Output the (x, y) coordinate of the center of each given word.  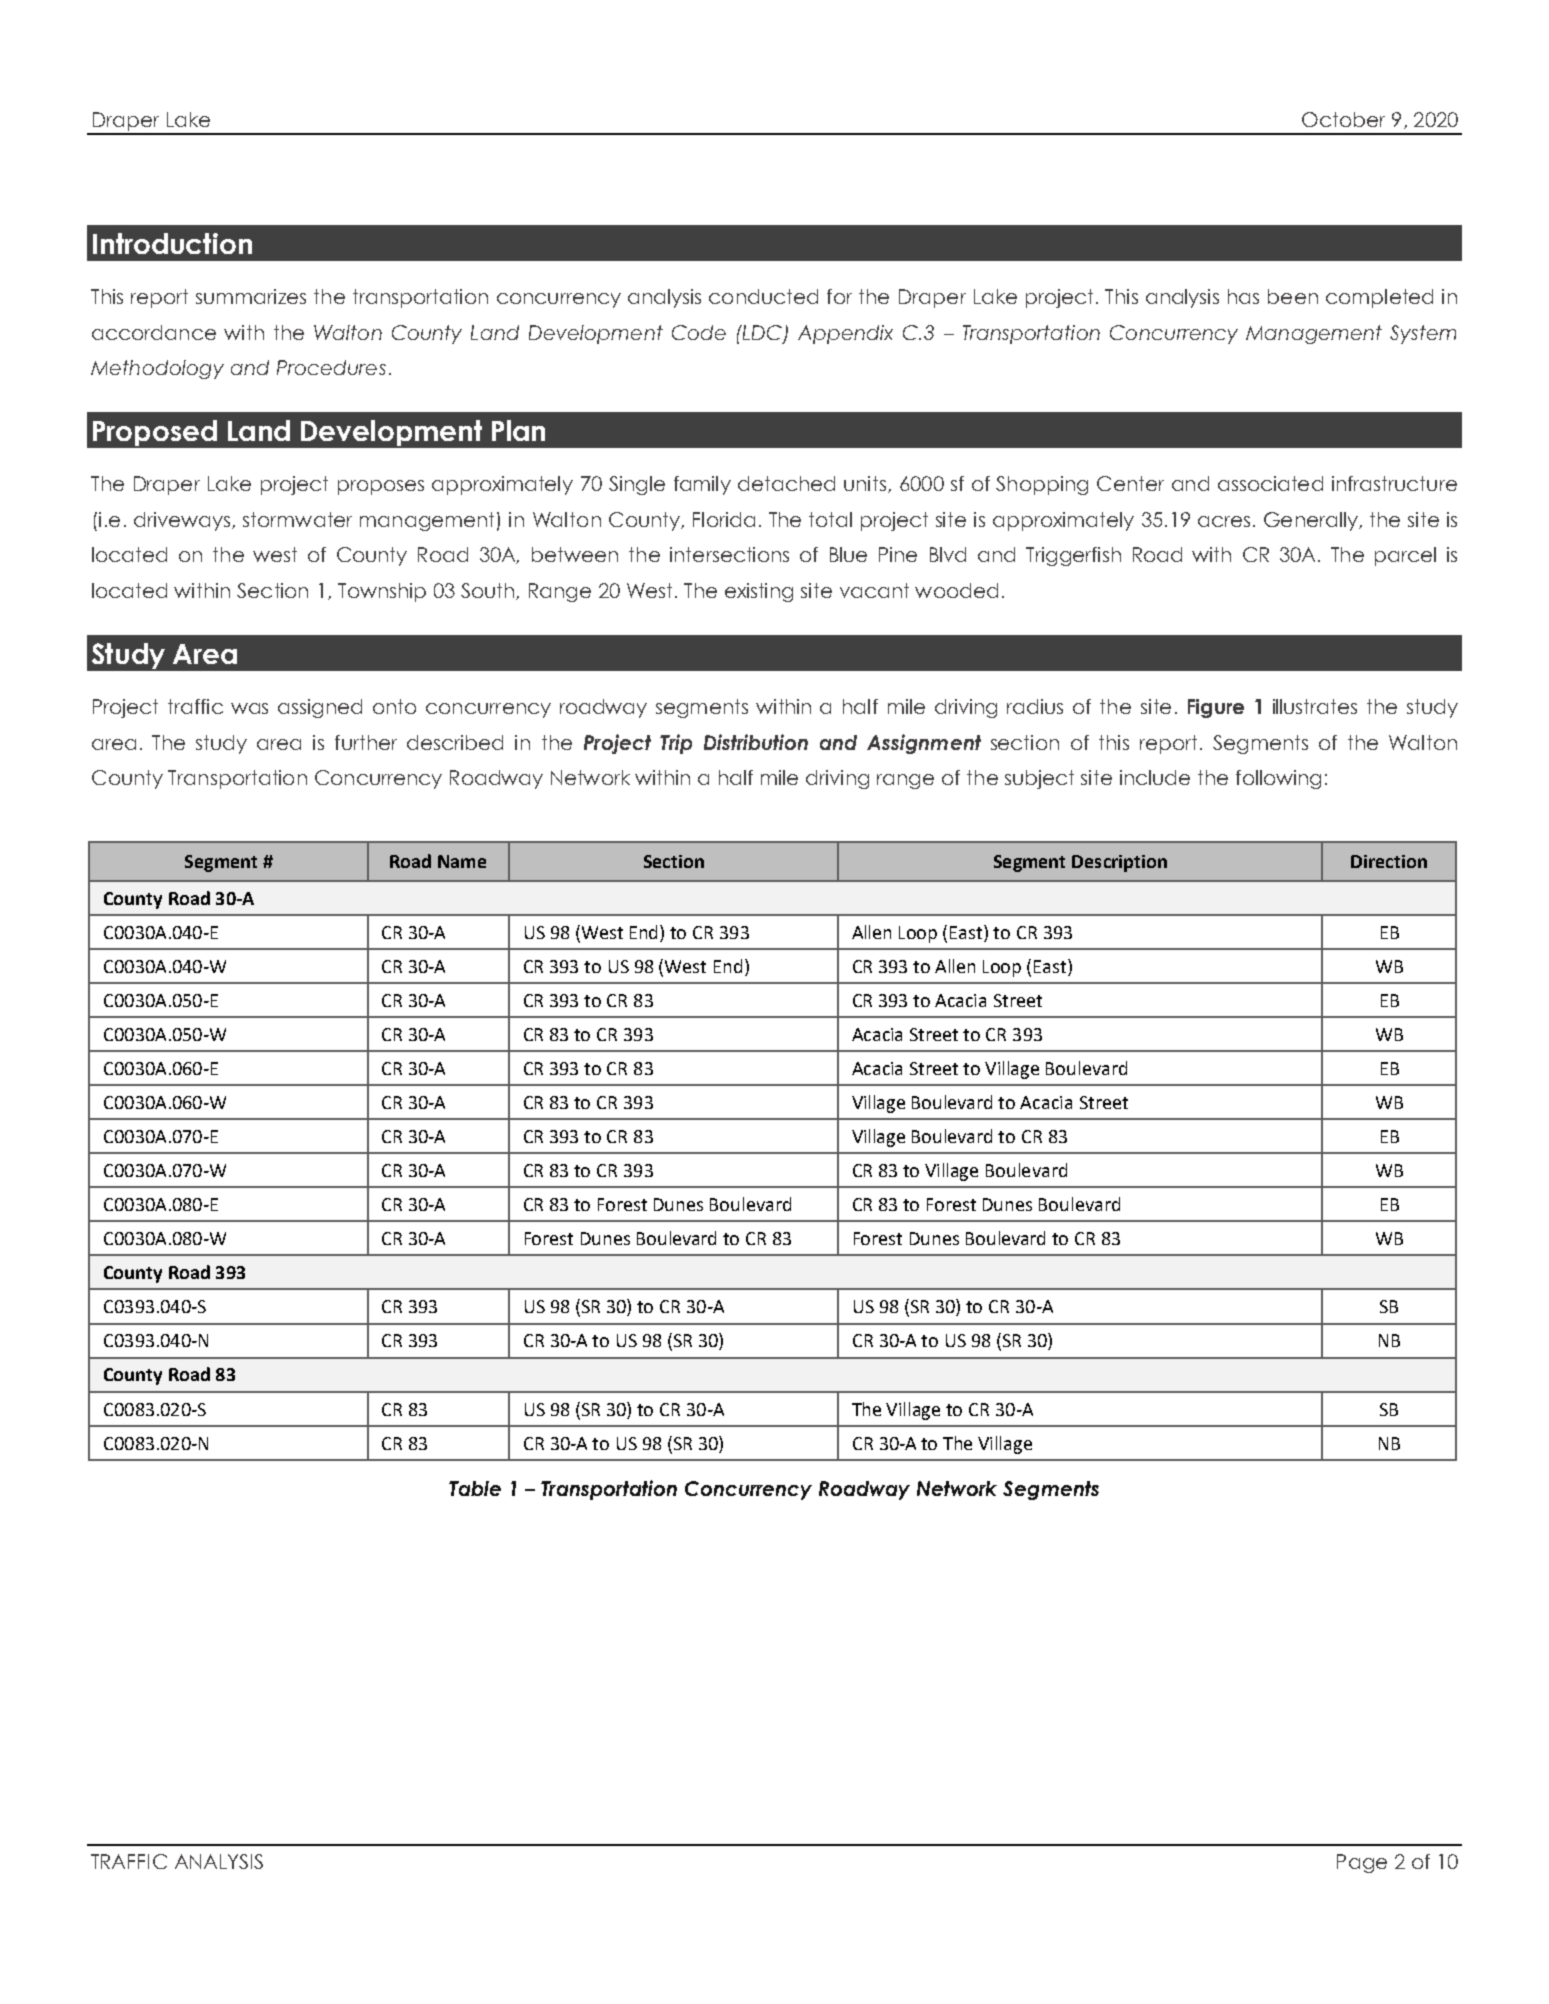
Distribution (756, 742)
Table (475, 1488)
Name (462, 861)
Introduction (172, 243)
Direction (1389, 861)
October (1343, 119)
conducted (763, 296)
